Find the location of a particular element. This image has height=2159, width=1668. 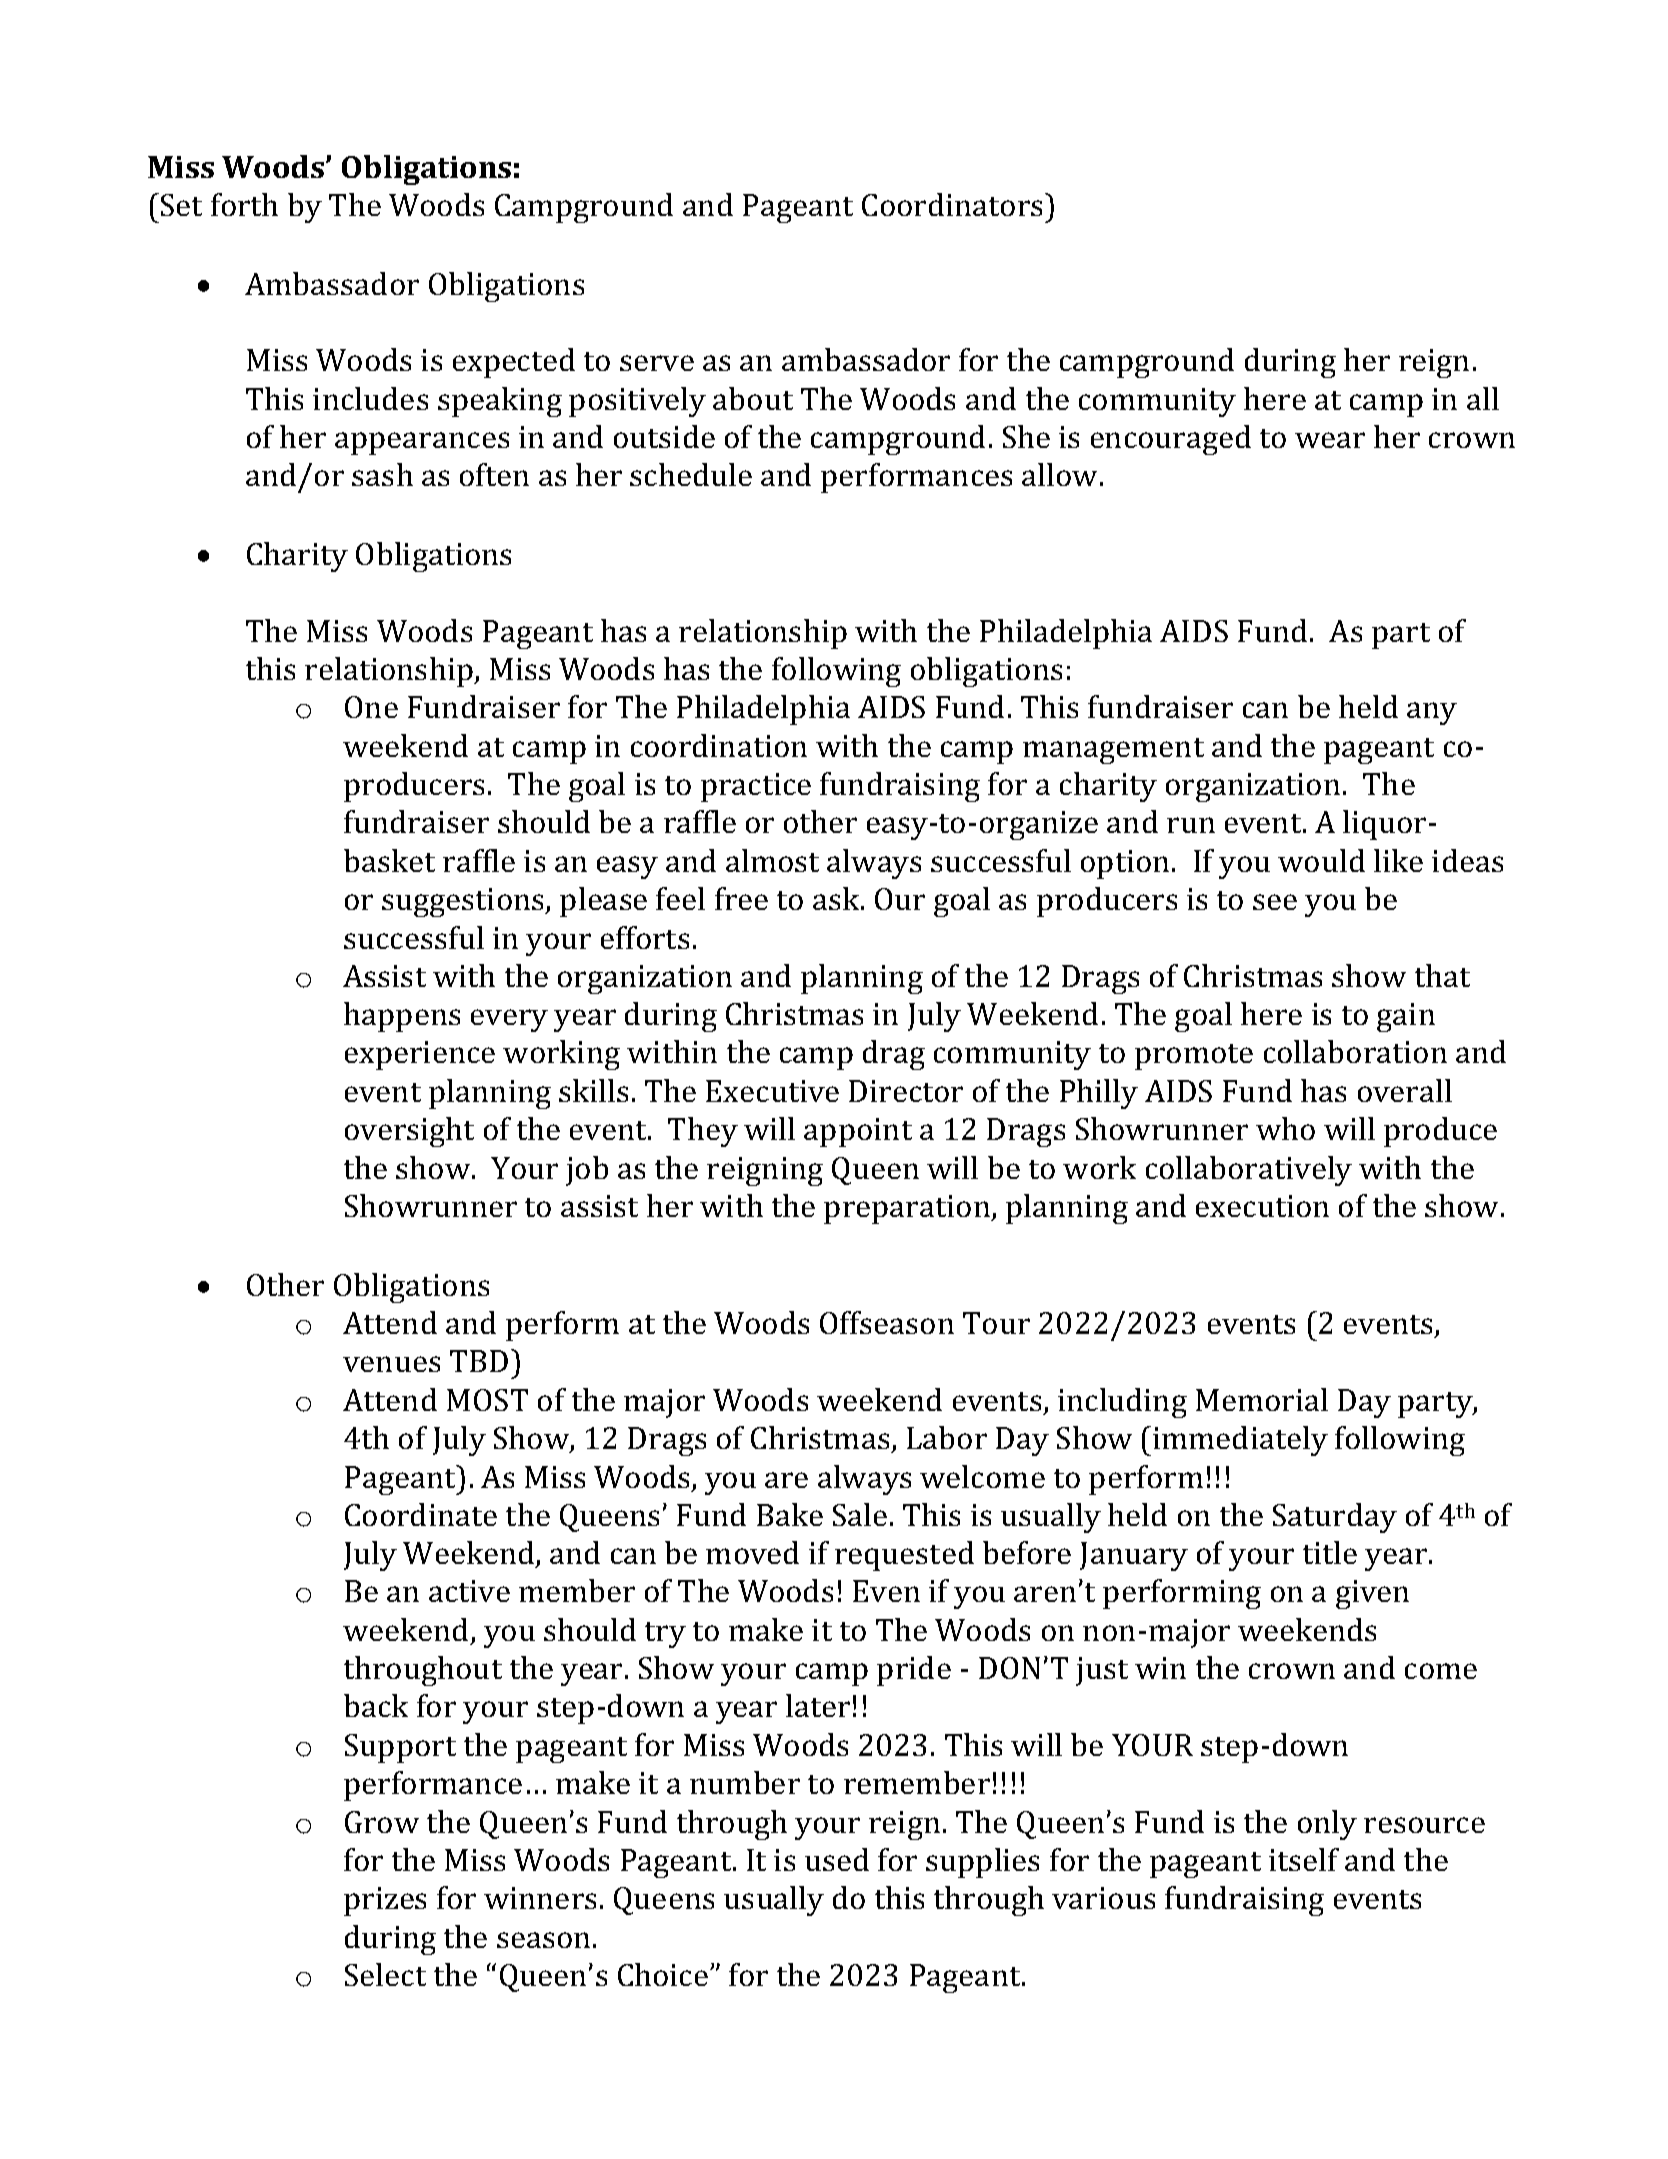

One is located at coordinates (371, 707).
